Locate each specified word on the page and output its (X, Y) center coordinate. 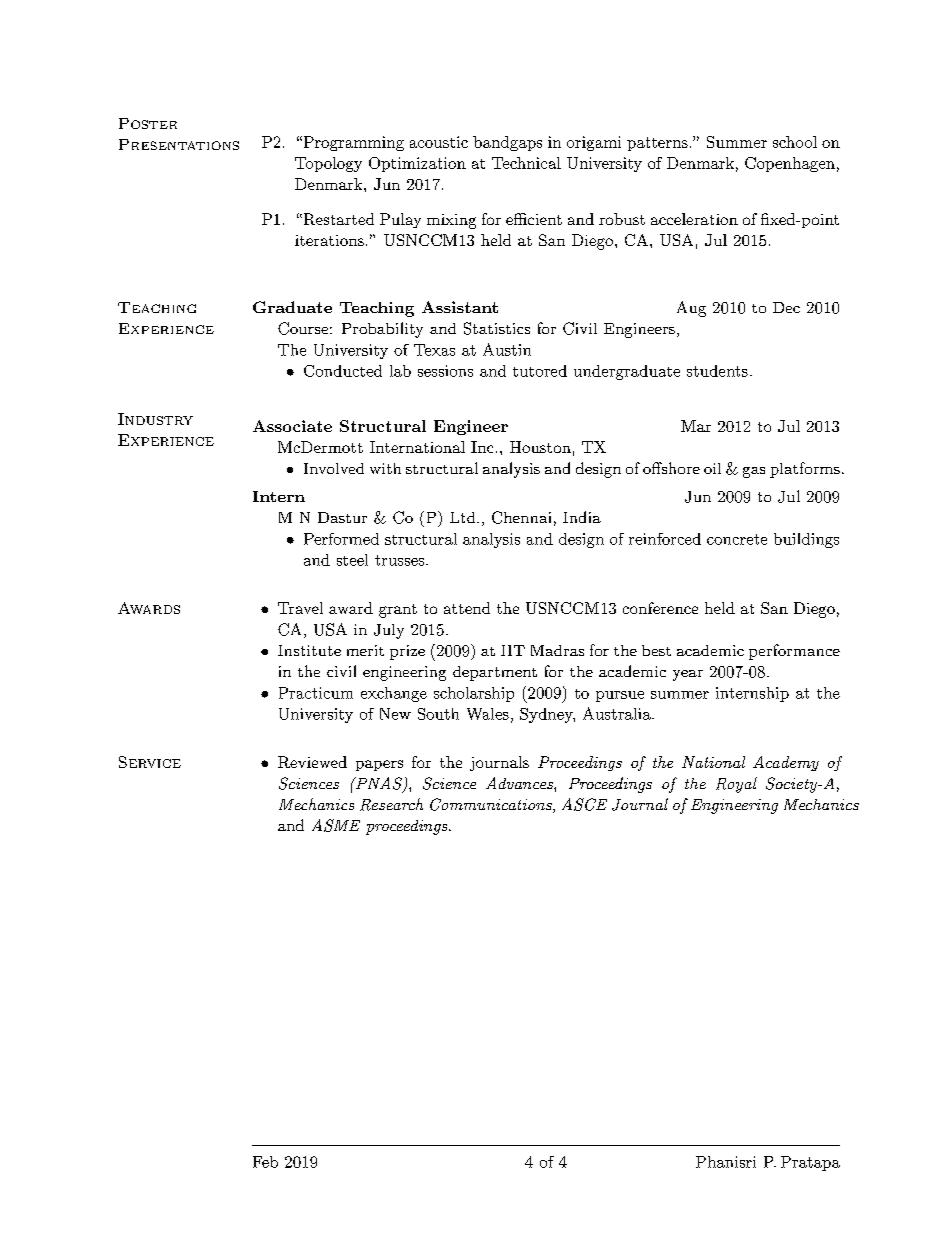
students (717, 371)
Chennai (521, 517)
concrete (737, 539)
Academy (786, 763)
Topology (328, 164)
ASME (336, 825)
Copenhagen (790, 164)
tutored (540, 371)
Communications (492, 805)
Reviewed (312, 762)
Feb (265, 1162)
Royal (736, 785)
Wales (488, 714)
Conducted (343, 371)
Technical (526, 163)
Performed (341, 539)
